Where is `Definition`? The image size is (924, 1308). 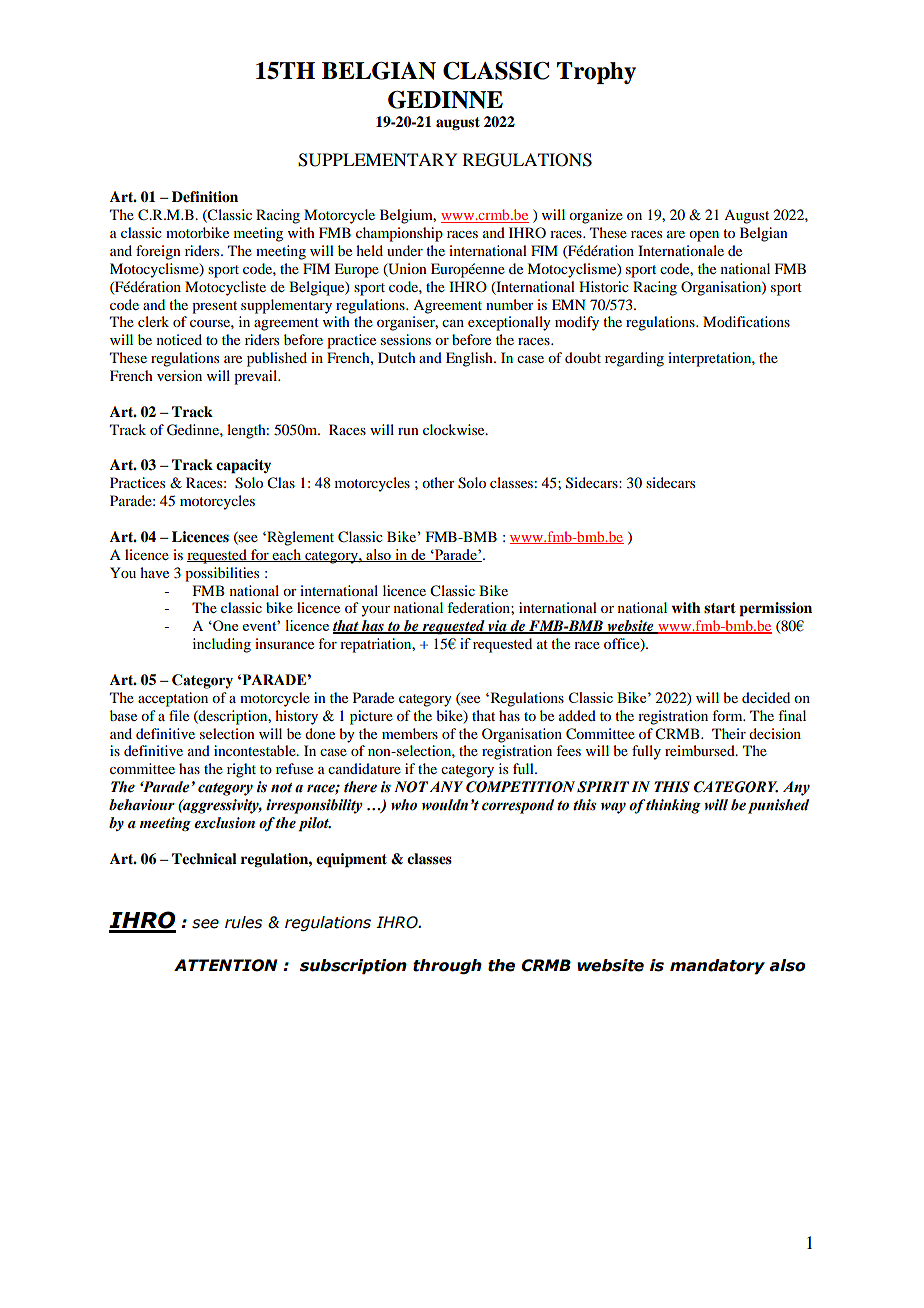 Definition is located at coordinates (205, 197).
